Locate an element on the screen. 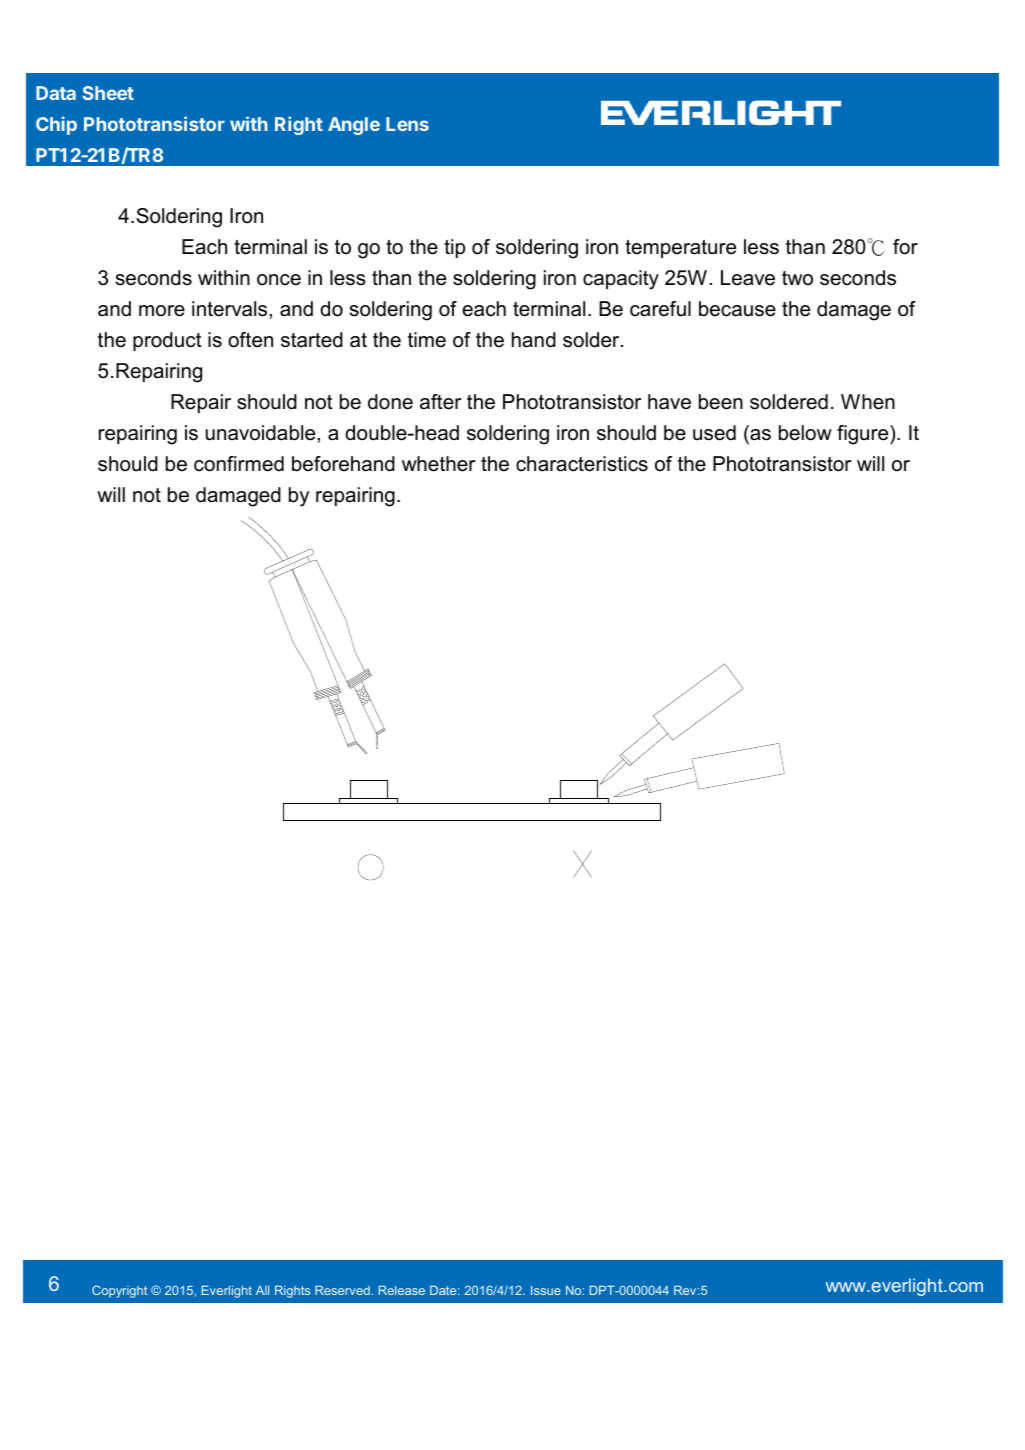 This screenshot has height=1450, width=1025. whether is located at coordinates (438, 464).
